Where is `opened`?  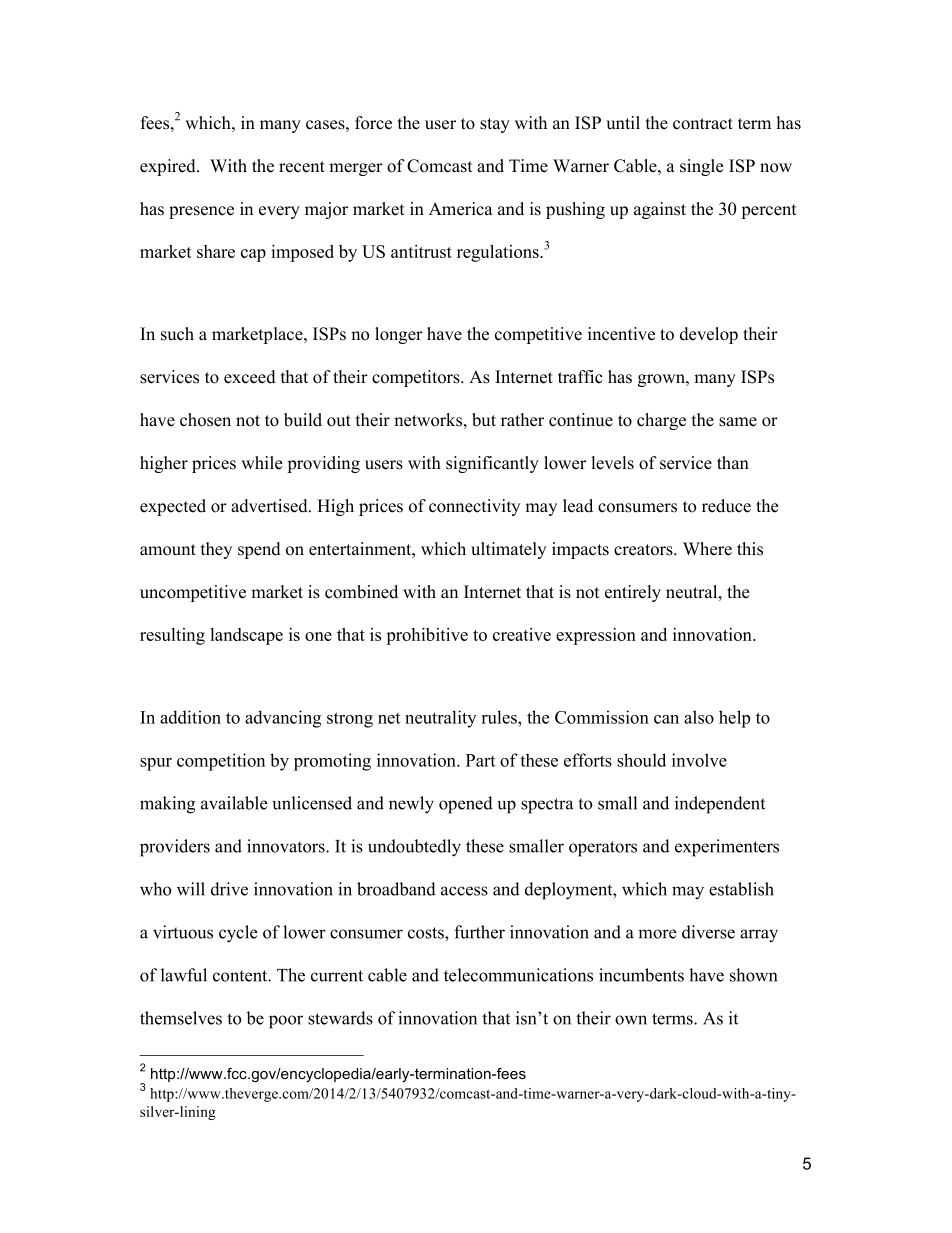 opened is located at coordinates (466, 805).
